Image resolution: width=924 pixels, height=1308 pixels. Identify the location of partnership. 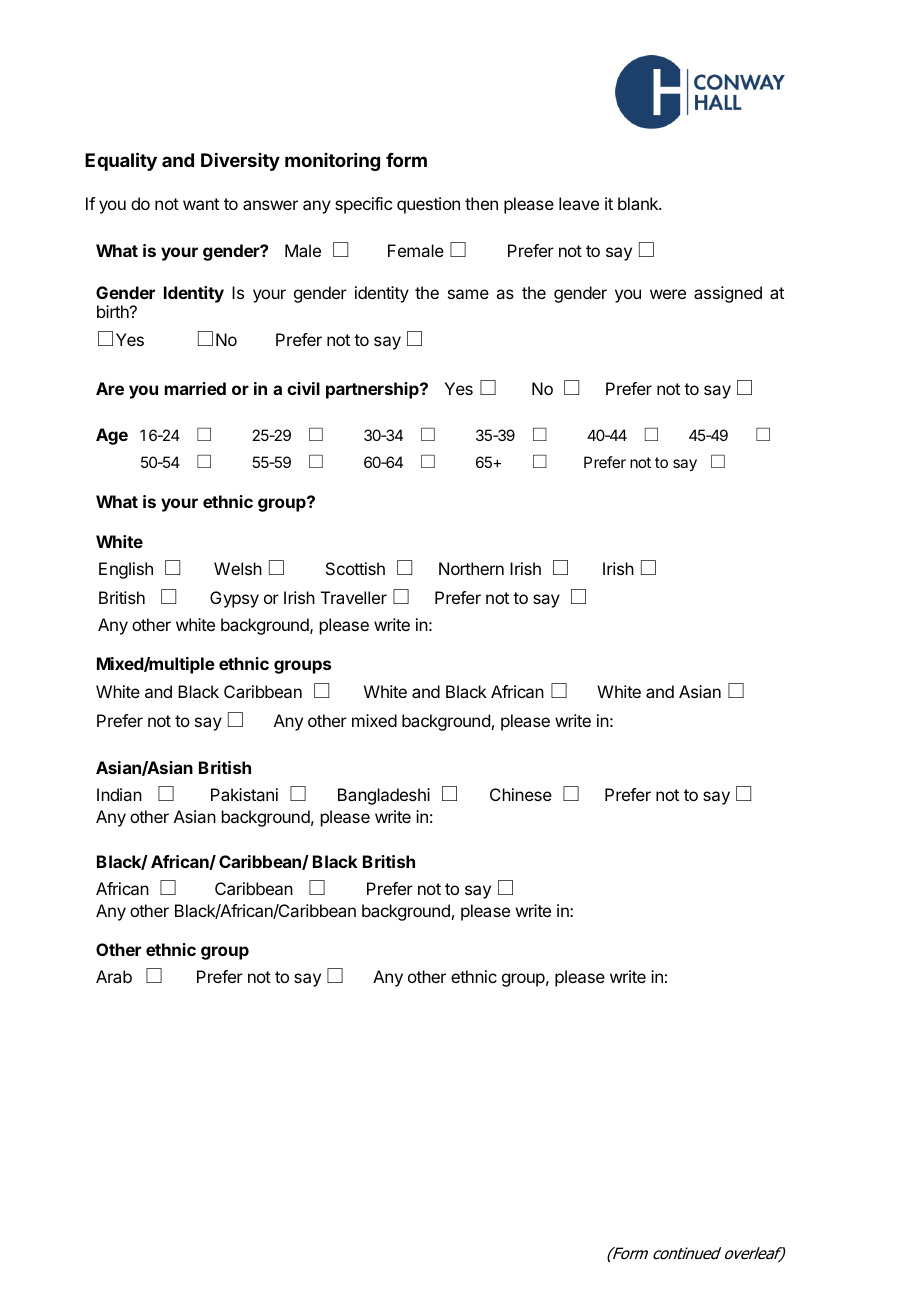
(373, 390).
